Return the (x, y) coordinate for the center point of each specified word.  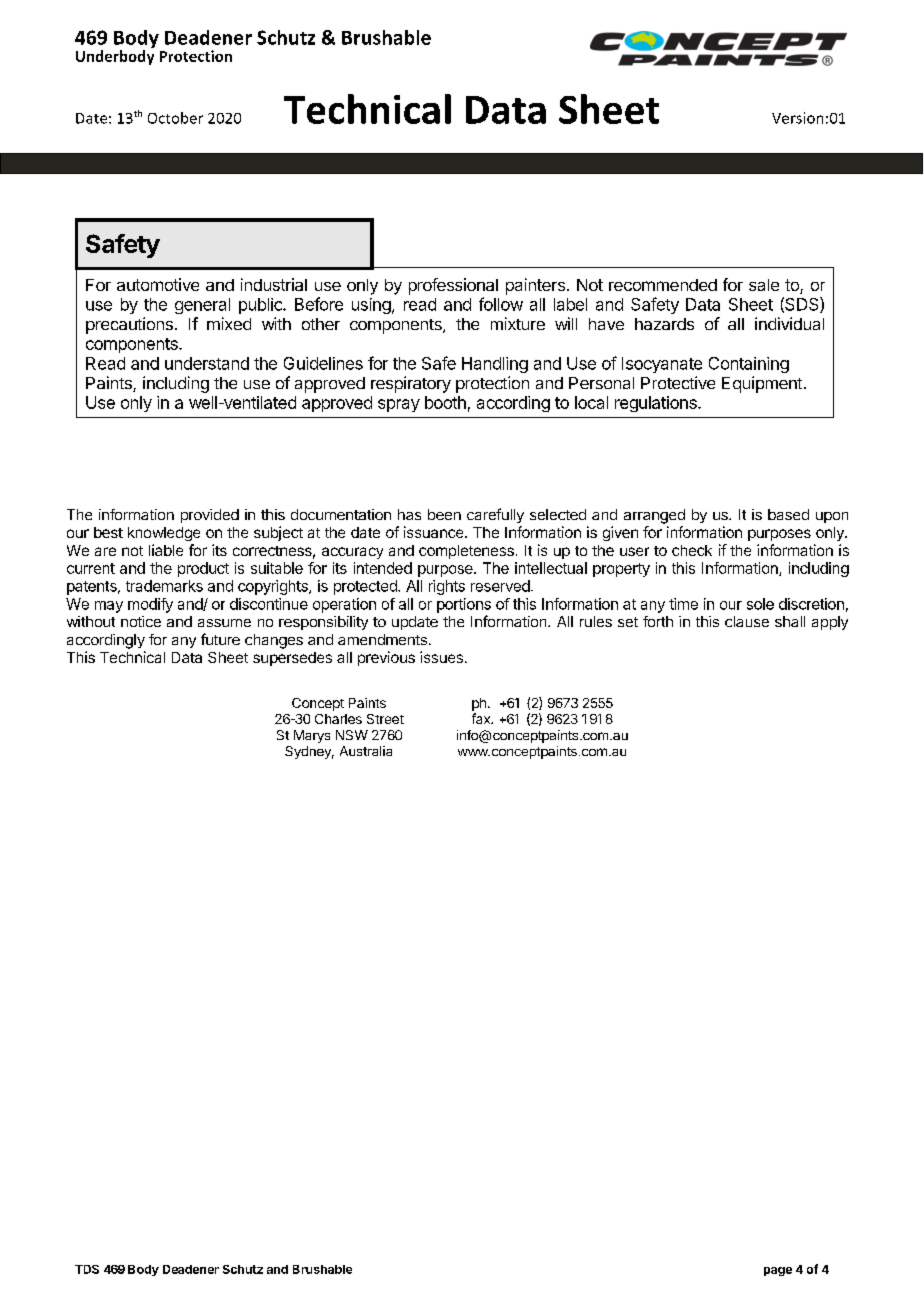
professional (453, 286)
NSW (352, 735)
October (175, 118)
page (778, 1271)
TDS (87, 1269)
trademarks (164, 586)
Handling (495, 365)
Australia (366, 751)
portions (464, 605)
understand (207, 363)
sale (764, 285)
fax (482, 718)
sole (760, 604)
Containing (749, 365)
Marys (312, 736)
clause (747, 621)
